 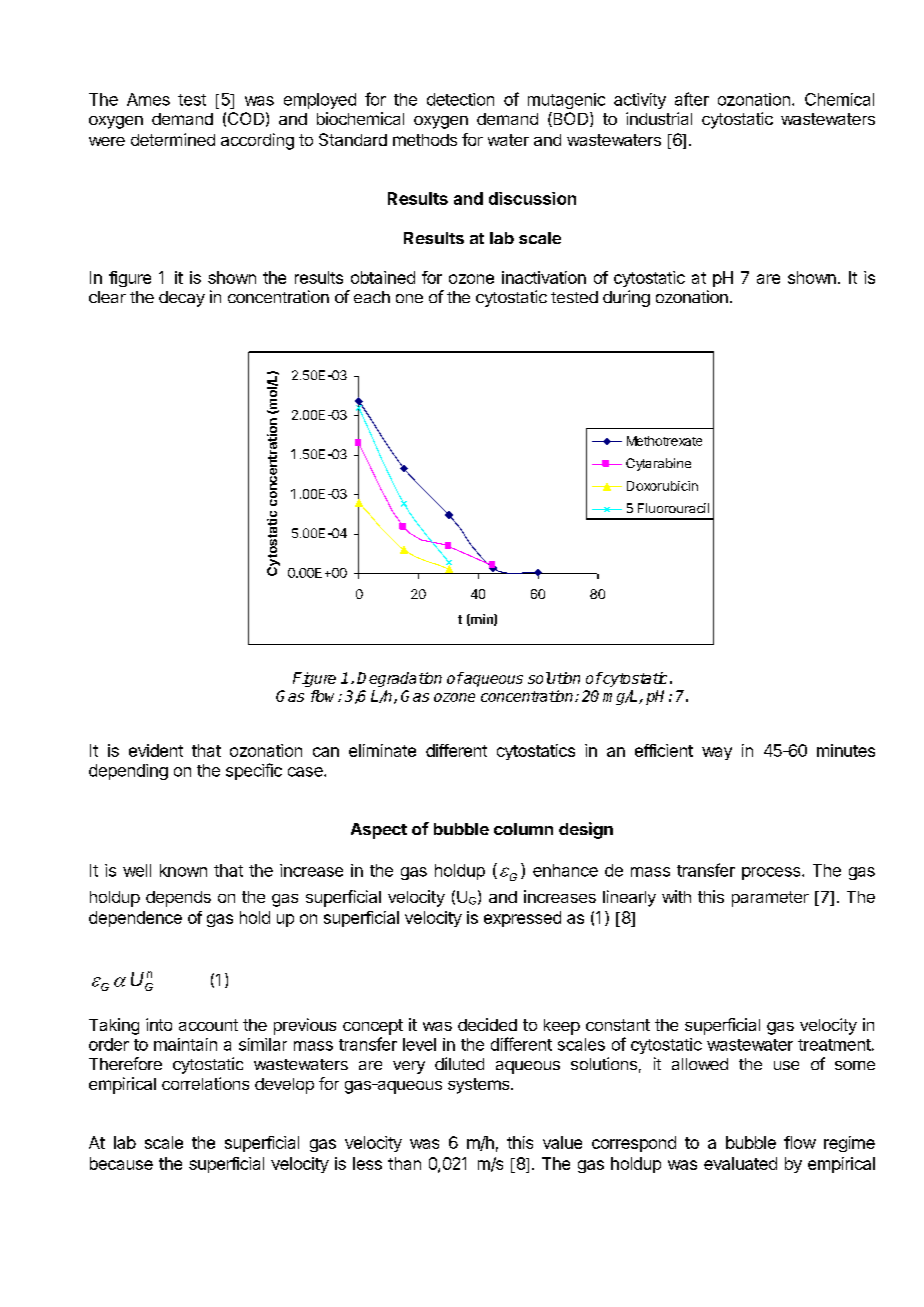 What do you see at coordinates (254, 771) in the screenshot?
I see `specific` at bounding box center [254, 771].
